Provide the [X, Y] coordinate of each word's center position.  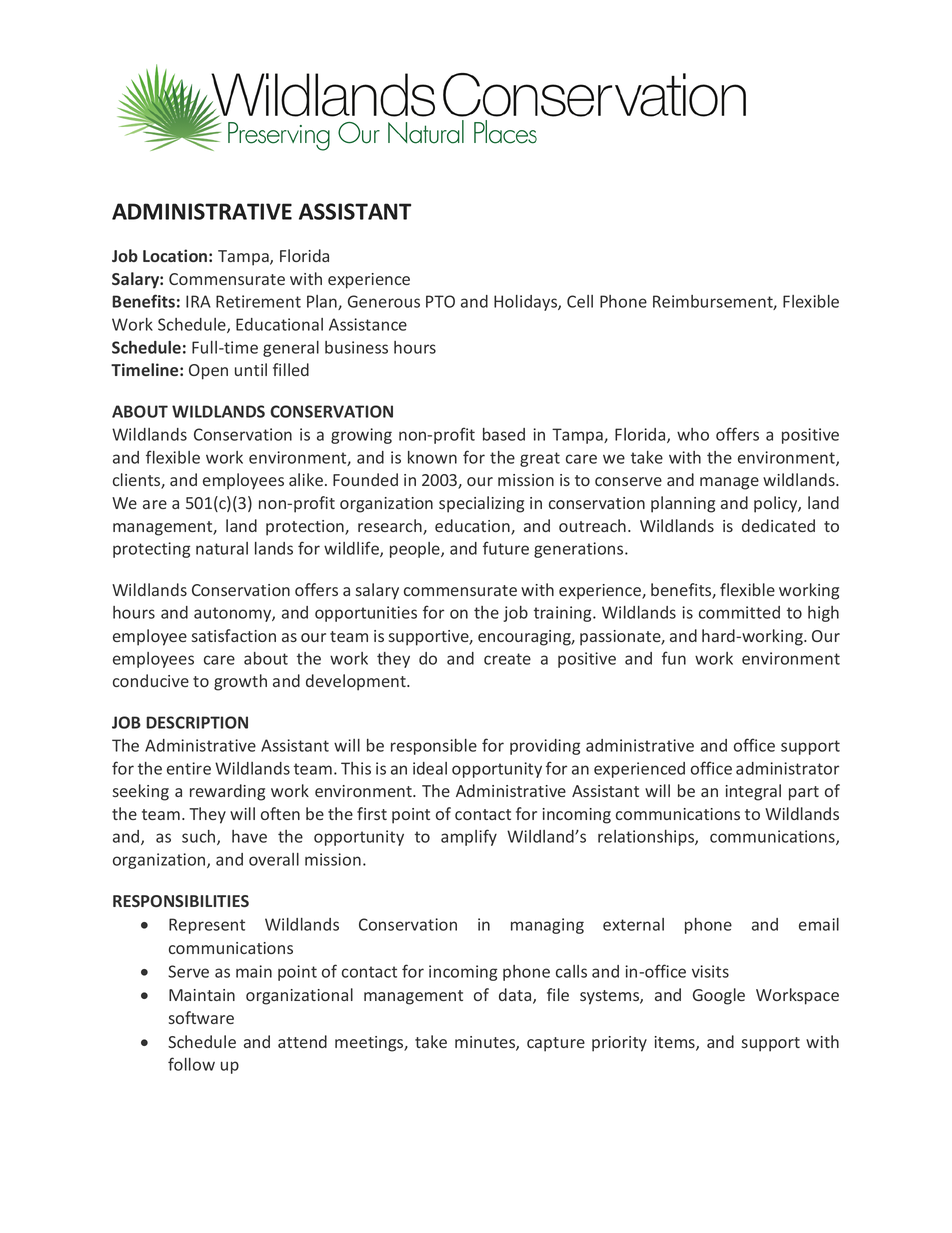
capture [556, 1044]
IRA [198, 301]
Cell [580, 301]
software [201, 1017]
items [676, 1043]
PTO [440, 301]
